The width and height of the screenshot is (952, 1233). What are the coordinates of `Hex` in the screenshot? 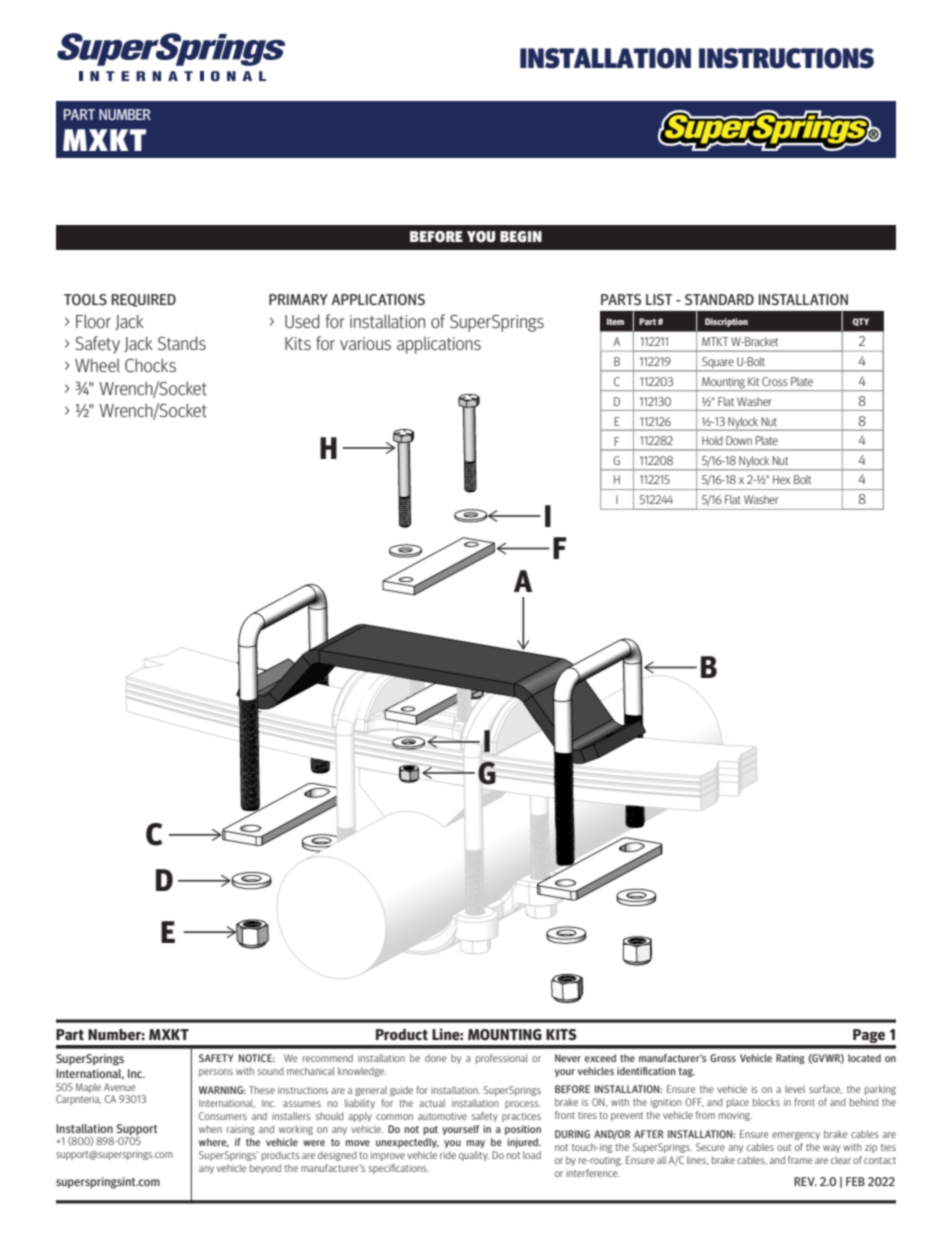 It's located at (781, 479).
